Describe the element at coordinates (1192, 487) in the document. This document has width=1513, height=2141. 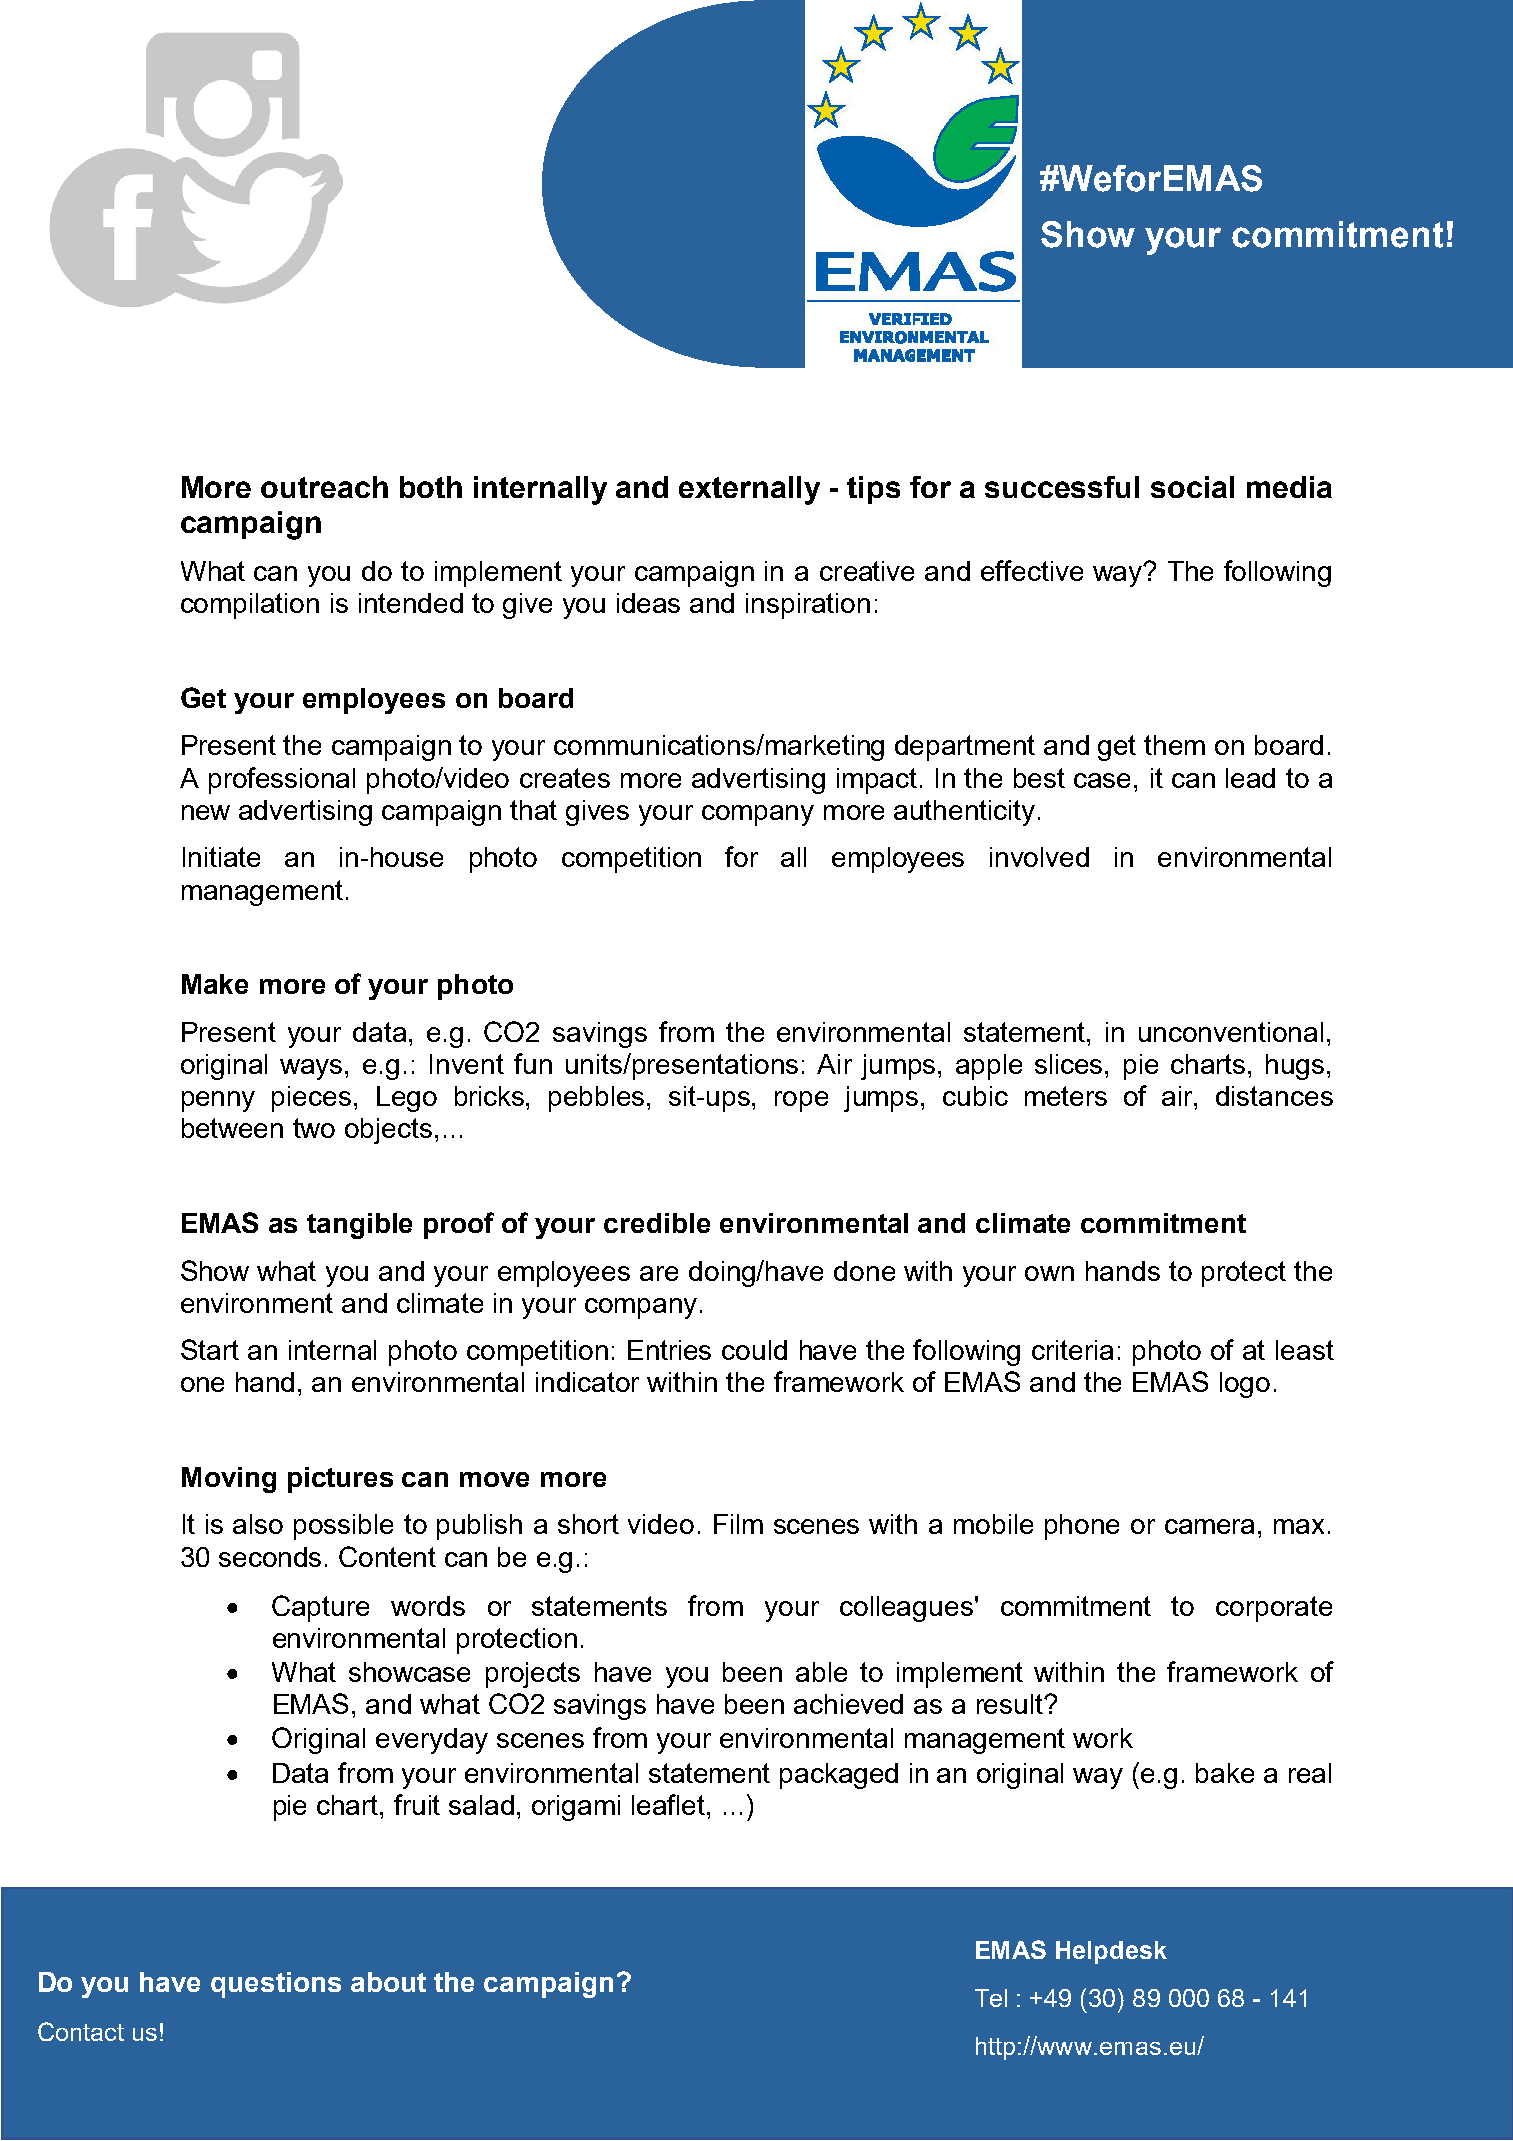
I see `social` at that location.
